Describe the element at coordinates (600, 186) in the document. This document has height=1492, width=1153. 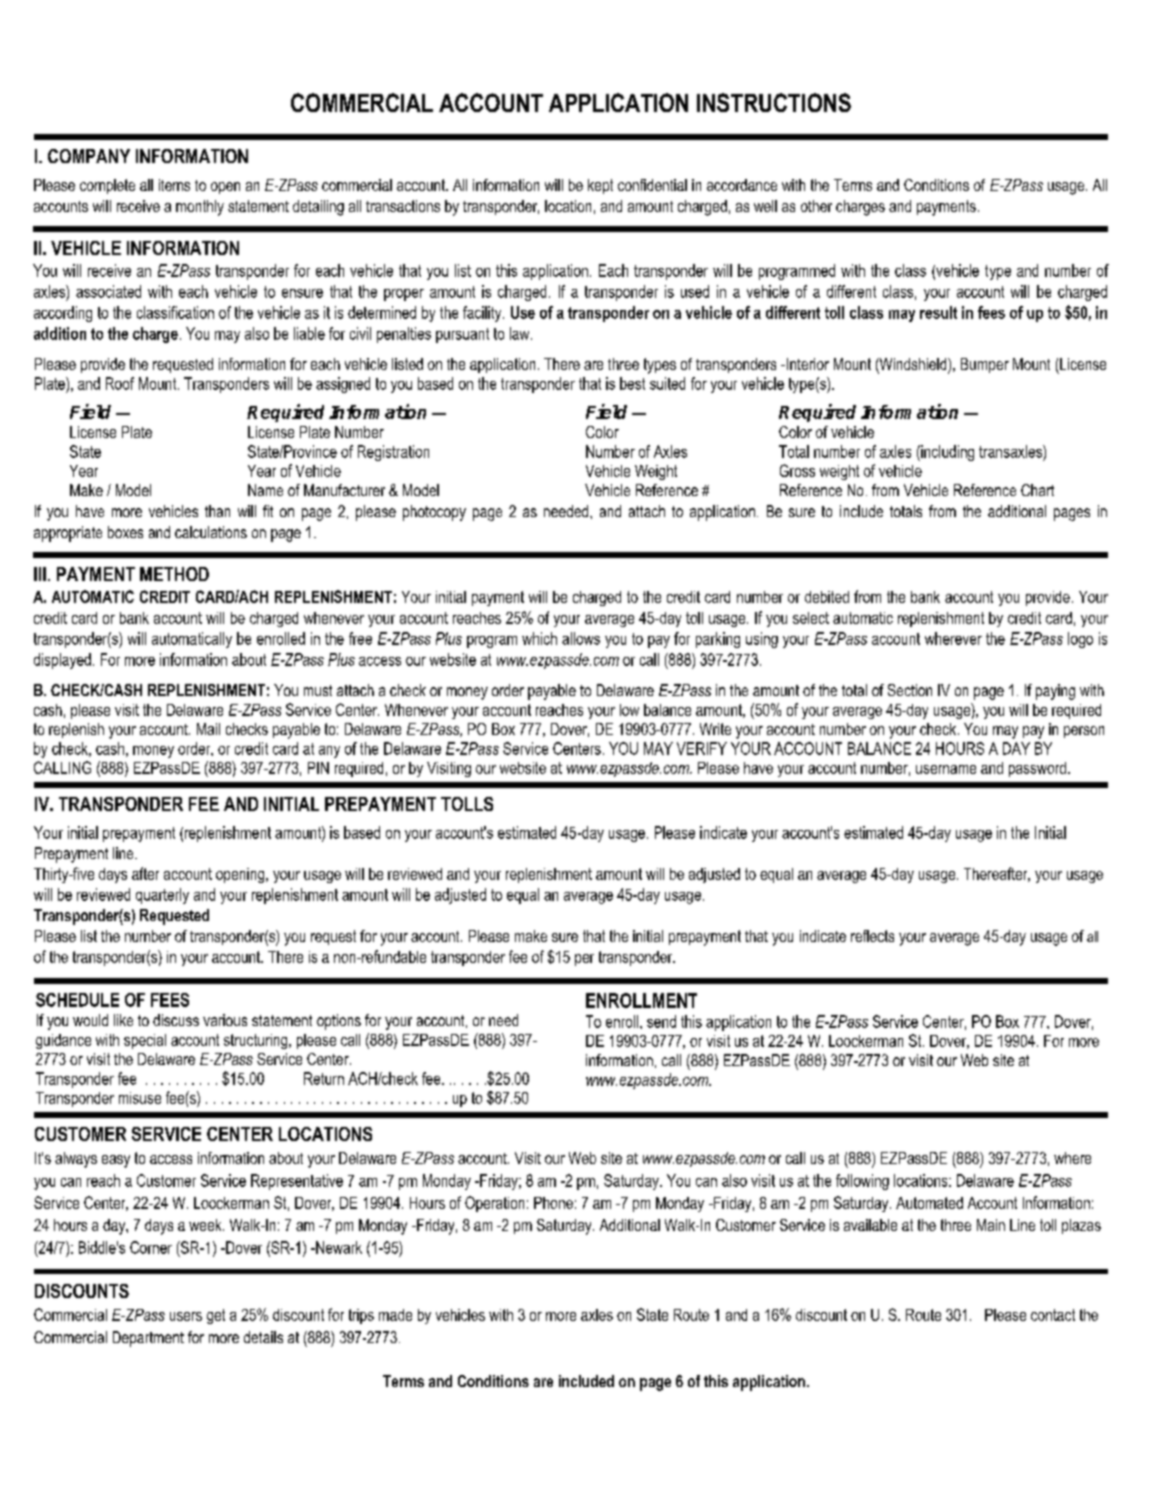
I see `kept` at that location.
